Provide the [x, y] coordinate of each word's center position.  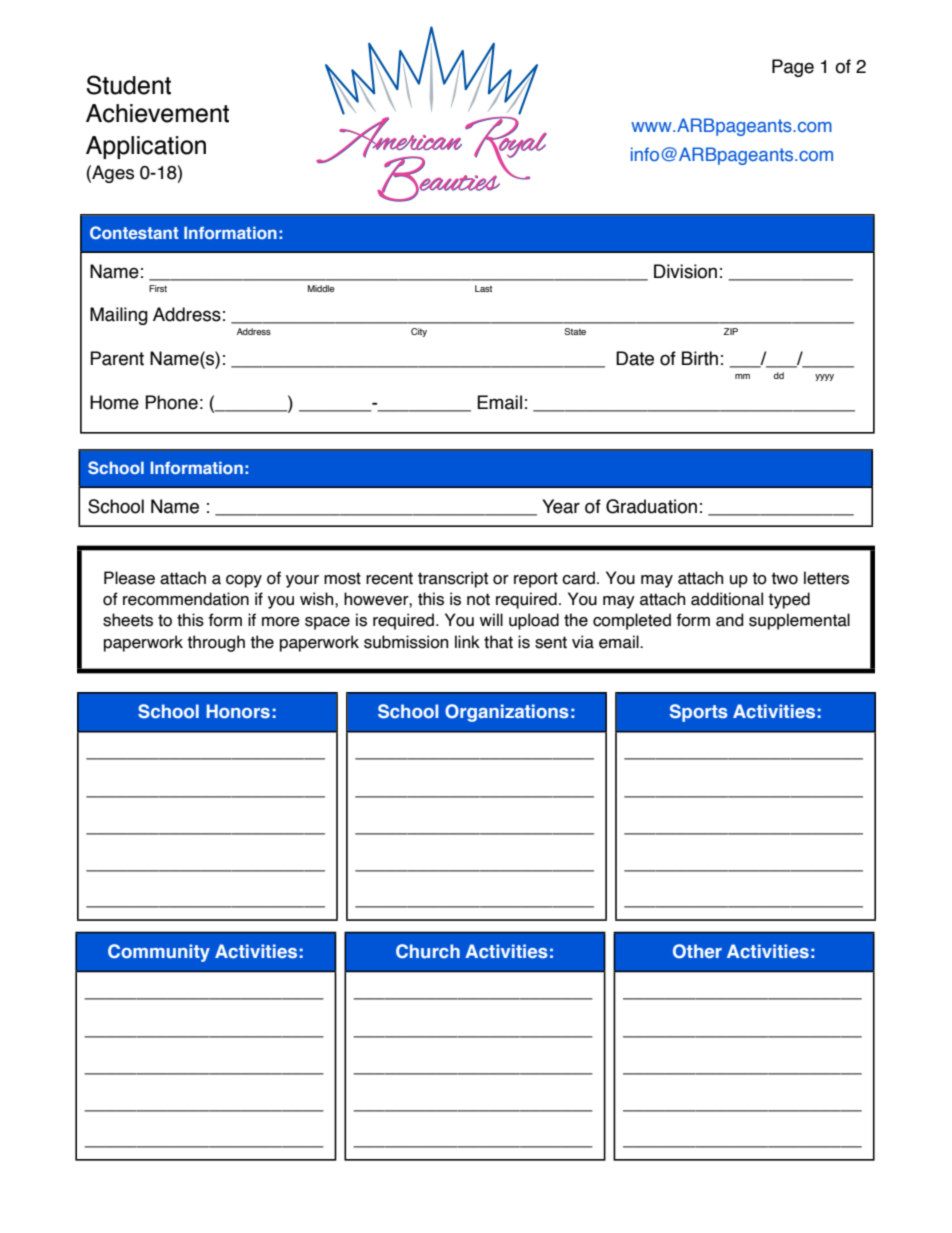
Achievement [157, 113]
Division [685, 271]
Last [483, 288]
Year [561, 506]
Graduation [651, 506]
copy [244, 581]
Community [159, 953]
